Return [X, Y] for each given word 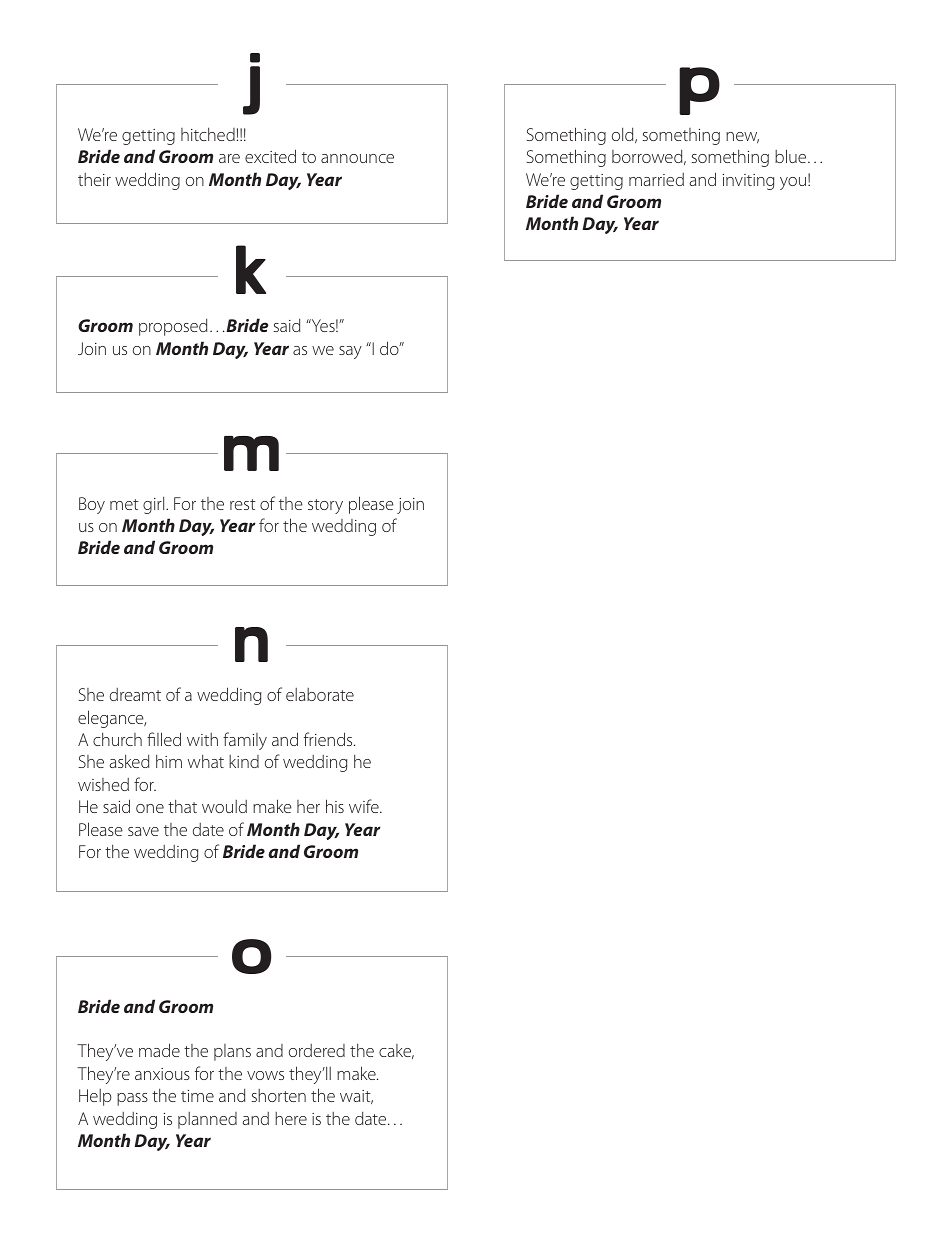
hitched [208, 134]
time [197, 1096]
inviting [748, 182]
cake [396, 1051]
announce [357, 158]
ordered [317, 1050]
